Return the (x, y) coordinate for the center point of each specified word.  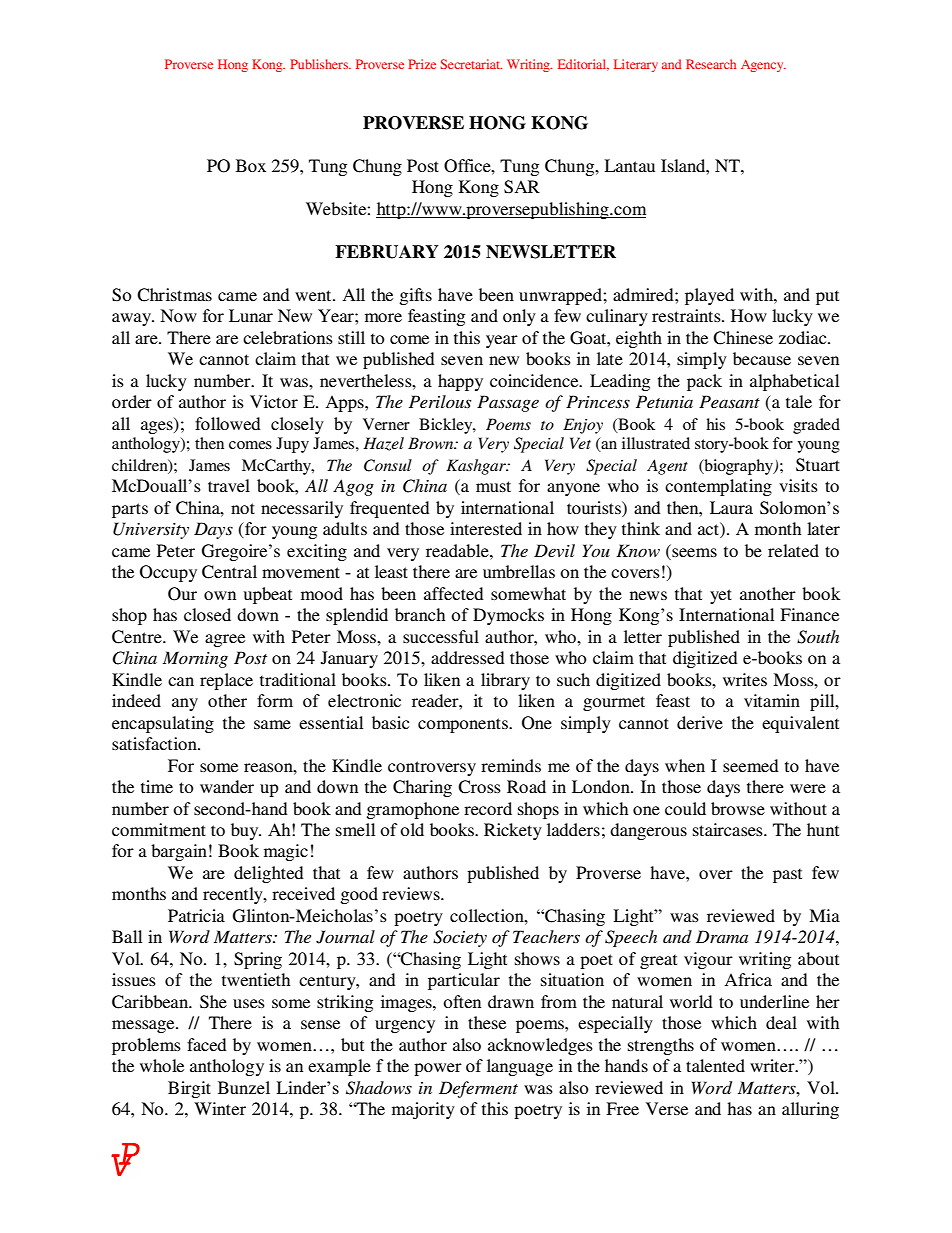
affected (454, 593)
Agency (763, 66)
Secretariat (471, 64)
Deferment (478, 1089)
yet (721, 596)
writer (773, 1065)
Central (229, 572)
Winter (220, 1108)
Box (251, 165)
